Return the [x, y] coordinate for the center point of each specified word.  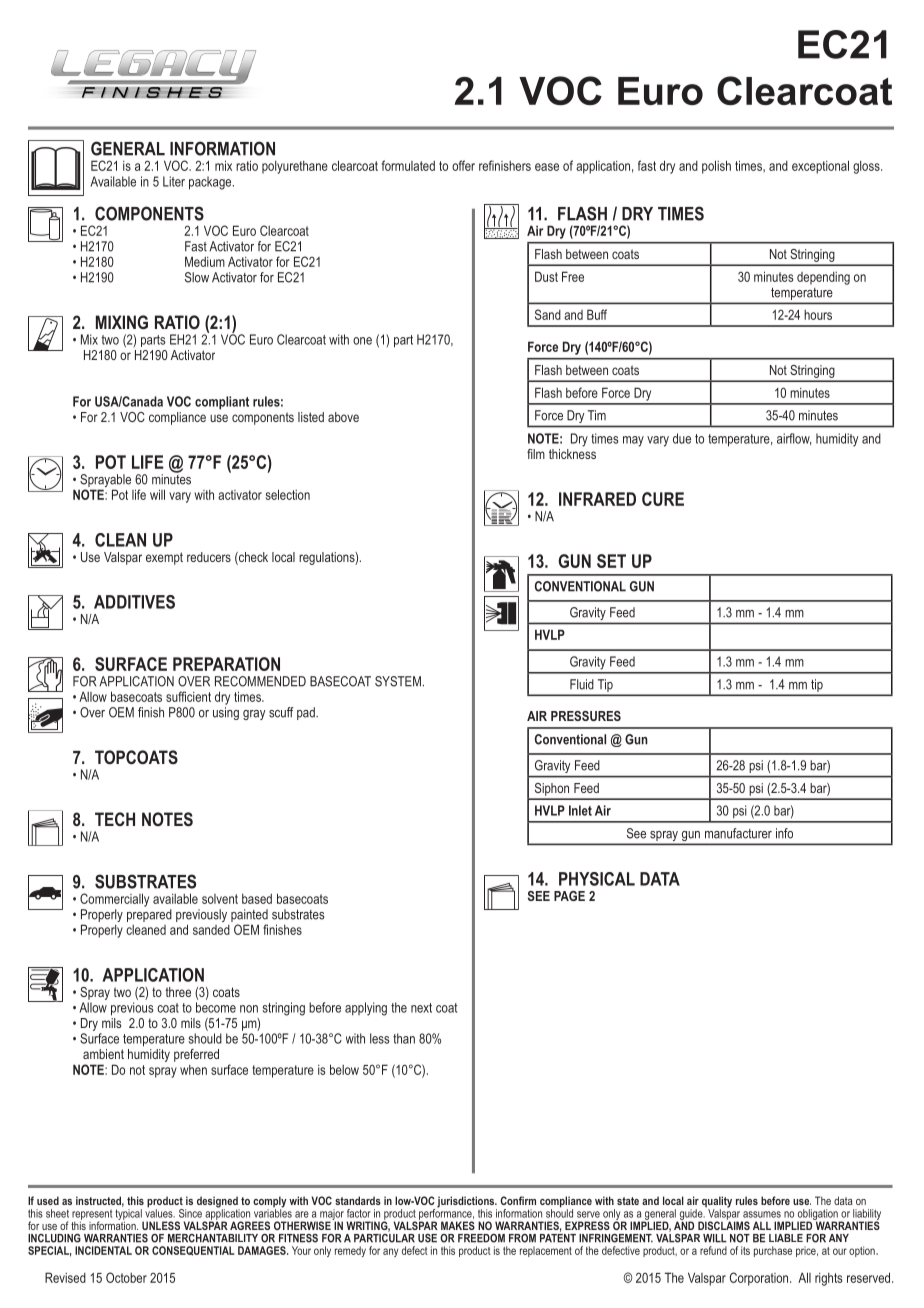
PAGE [569, 896]
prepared [149, 915]
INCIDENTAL [103, 1250]
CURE [663, 499]
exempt [164, 558]
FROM [522, 1238]
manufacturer [738, 833]
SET [611, 561]
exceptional [820, 167]
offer [463, 165]
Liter [174, 181]
